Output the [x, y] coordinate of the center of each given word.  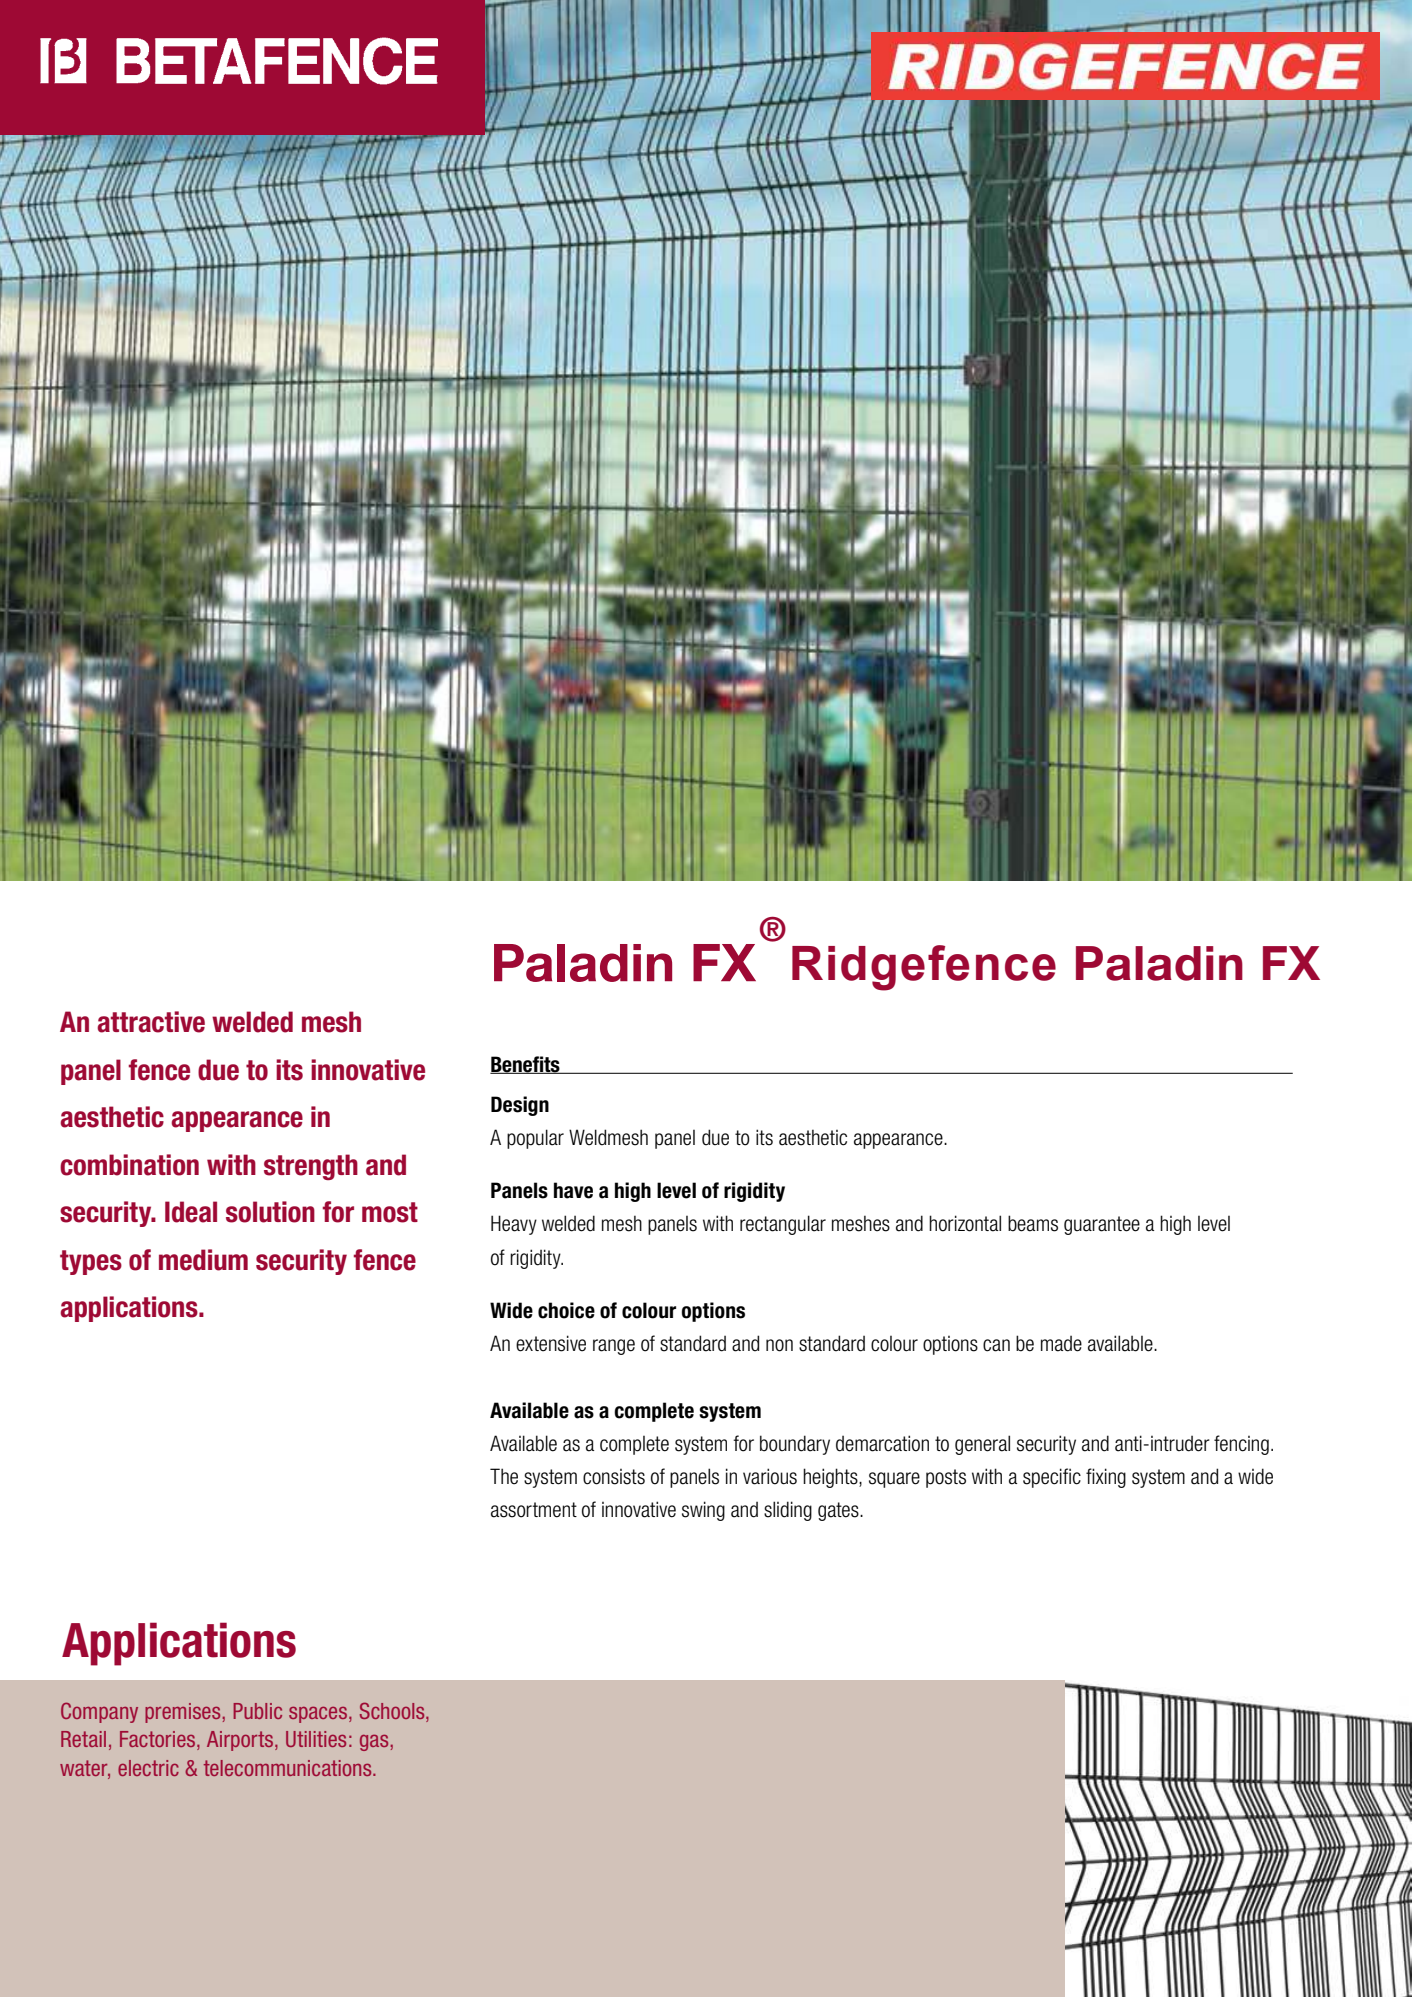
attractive [151, 1022]
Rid [829, 963]
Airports [241, 1741]
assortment [534, 1510]
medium [203, 1260]
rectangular [783, 1225]
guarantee [1102, 1225]
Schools [393, 1712]
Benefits [526, 1065]
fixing [1106, 1478]
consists [614, 1477]
